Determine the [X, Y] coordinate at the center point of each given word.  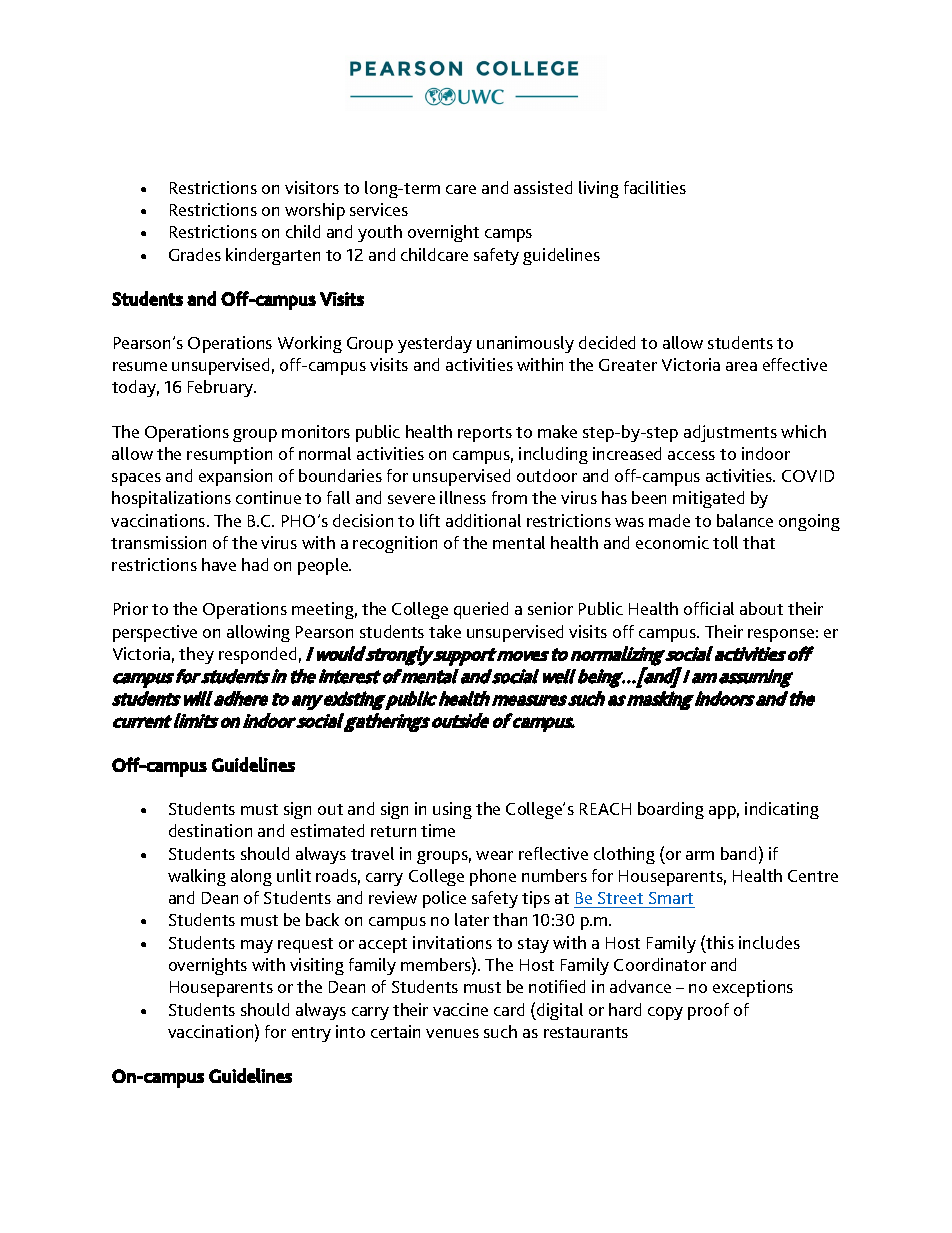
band [738, 853]
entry [311, 1034]
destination [210, 830]
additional [483, 520]
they [196, 655]
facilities [655, 187]
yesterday [435, 344]
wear [494, 855]
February [221, 388]
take [445, 631]
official [709, 608]
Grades [195, 254]
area [741, 366]
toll [725, 542]
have [219, 564]
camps [508, 235]
